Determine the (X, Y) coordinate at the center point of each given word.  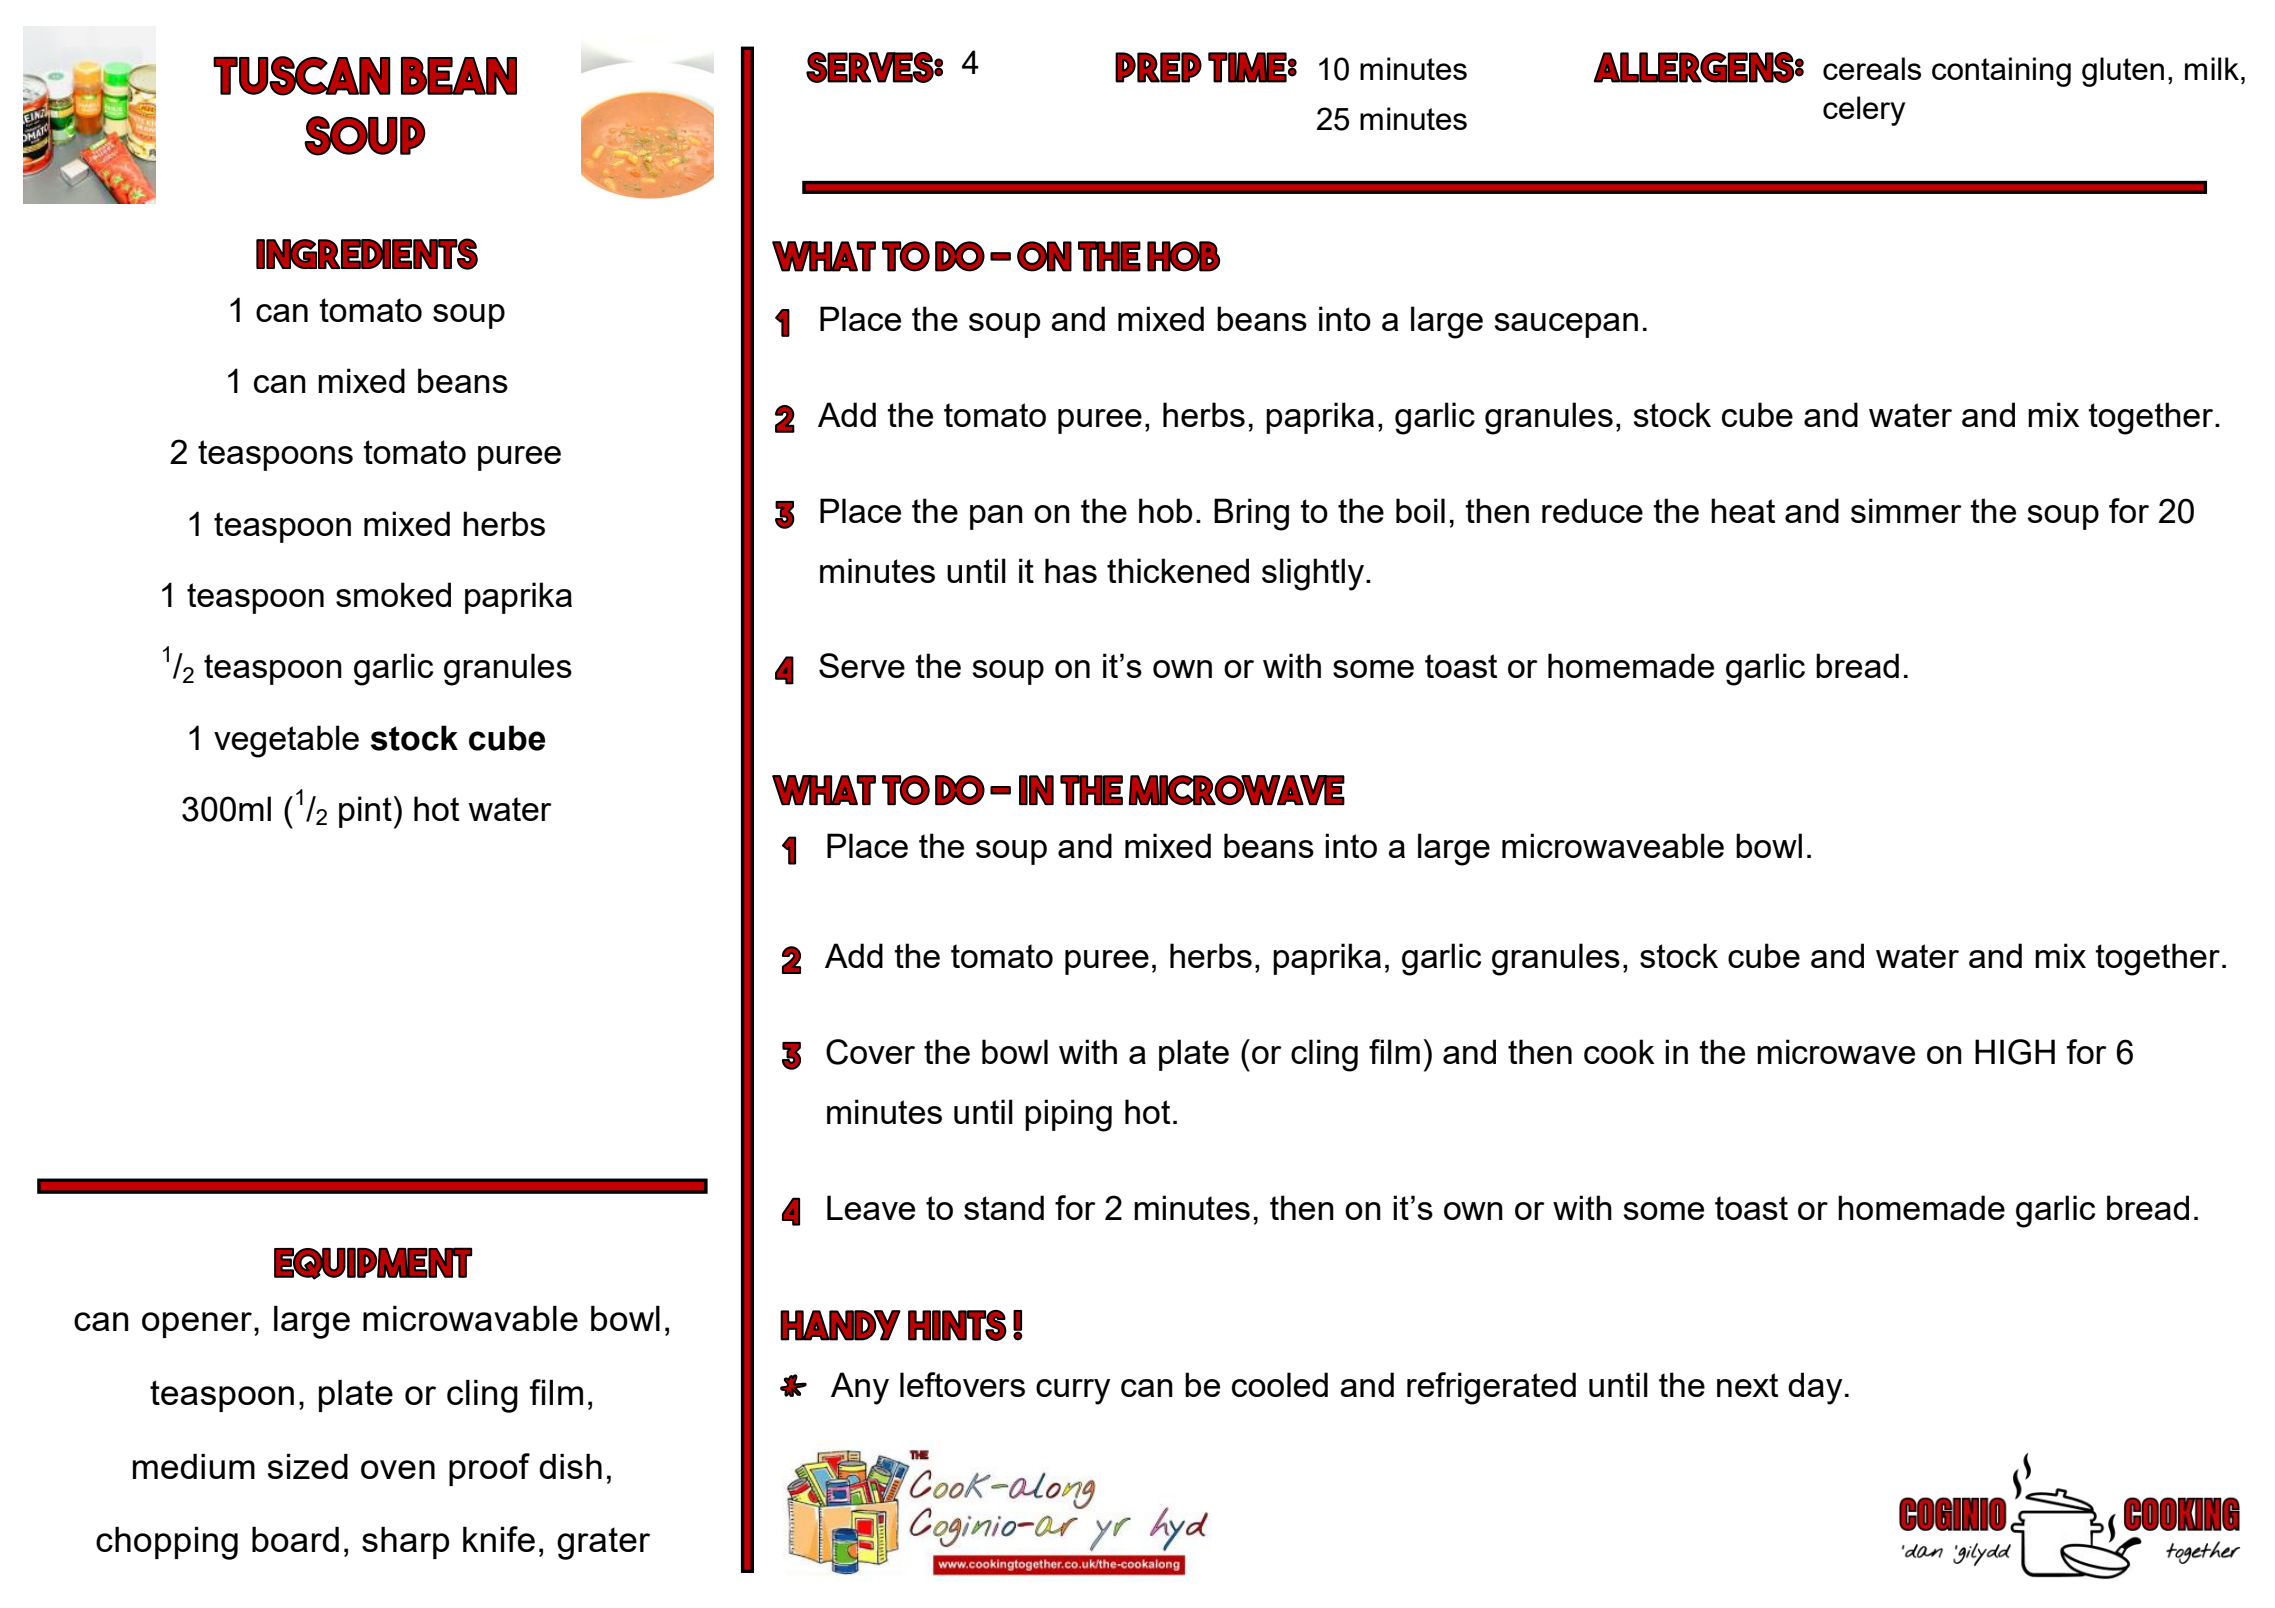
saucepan (1566, 325)
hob (1165, 510)
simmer (1906, 510)
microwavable (470, 1318)
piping (1068, 1115)
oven (398, 1469)
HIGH (2015, 1052)
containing (2001, 72)
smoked (393, 594)
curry (1073, 1392)
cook (1619, 1051)
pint (365, 812)
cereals (1872, 68)
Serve (862, 665)
